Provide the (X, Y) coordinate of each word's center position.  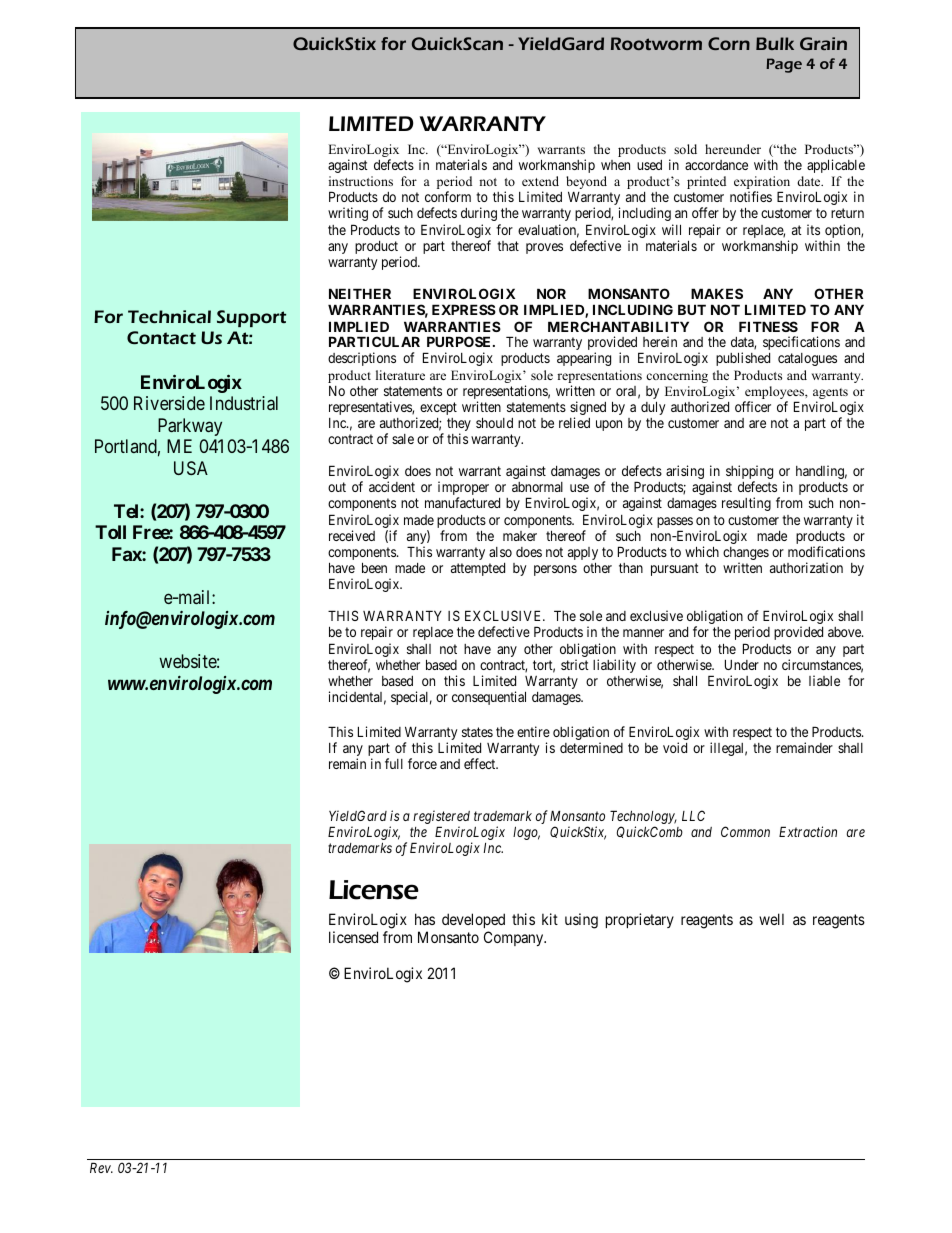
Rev (101, 1167)
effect (481, 763)
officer (753, 406)
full (394, 763)
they (459, 426)
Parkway (190, 427)
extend (540, 181)
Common (745, 831)
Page (784, 65)
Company (515, 938)
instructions (361, 181)
